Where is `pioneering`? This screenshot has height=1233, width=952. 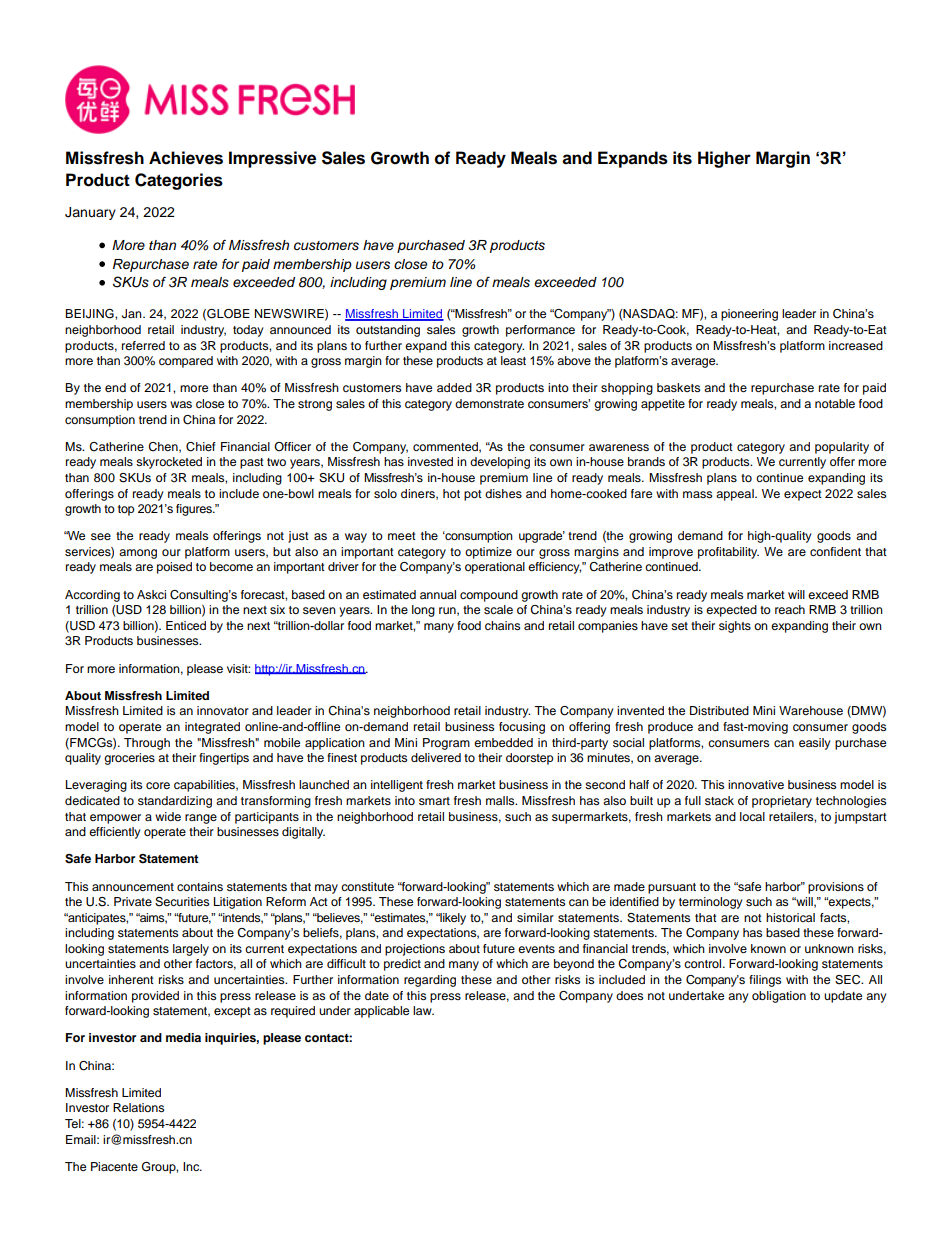 pioneering is located at coordinates (749, 315).
